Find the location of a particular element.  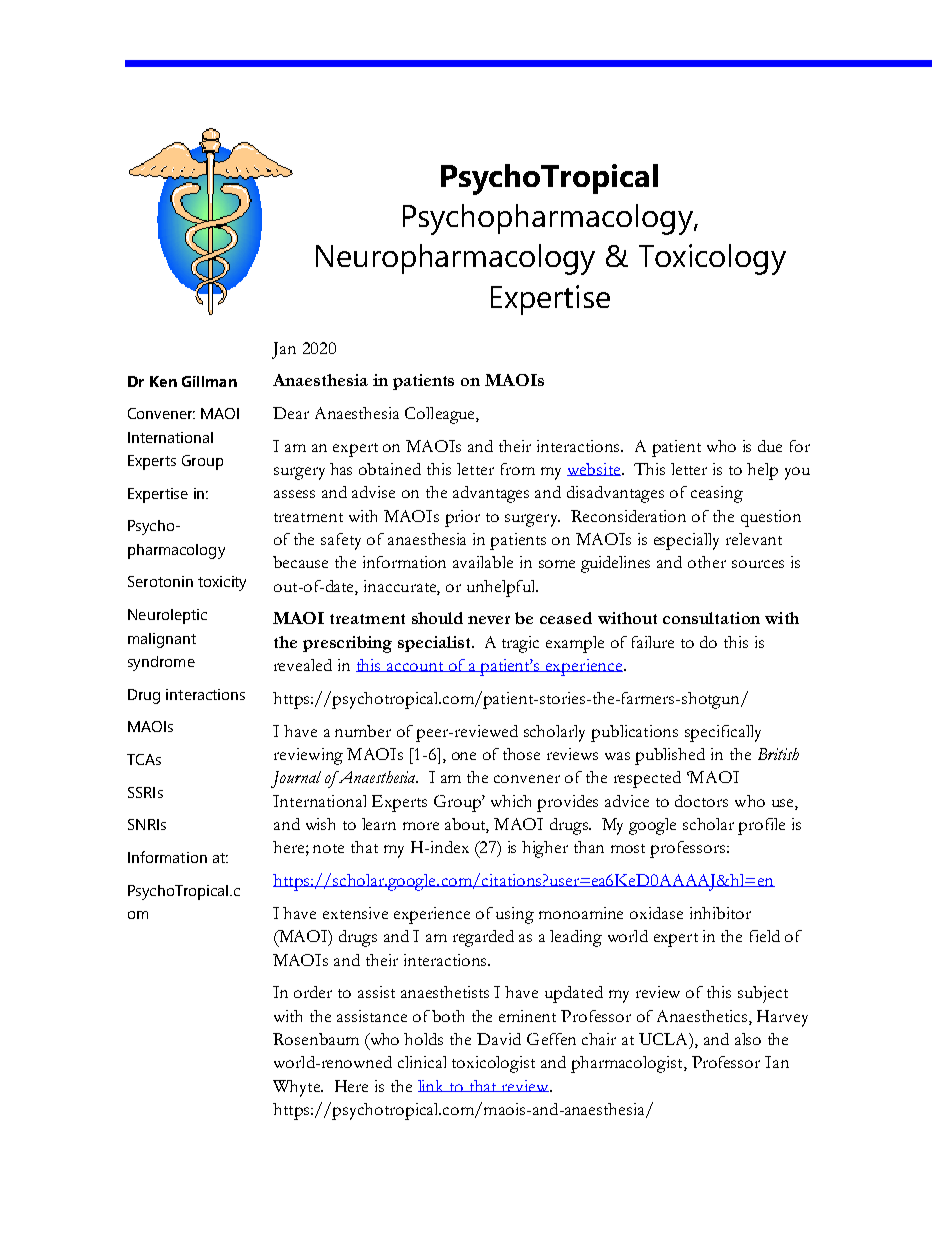

revealed is located at coordinates (303, 665).
